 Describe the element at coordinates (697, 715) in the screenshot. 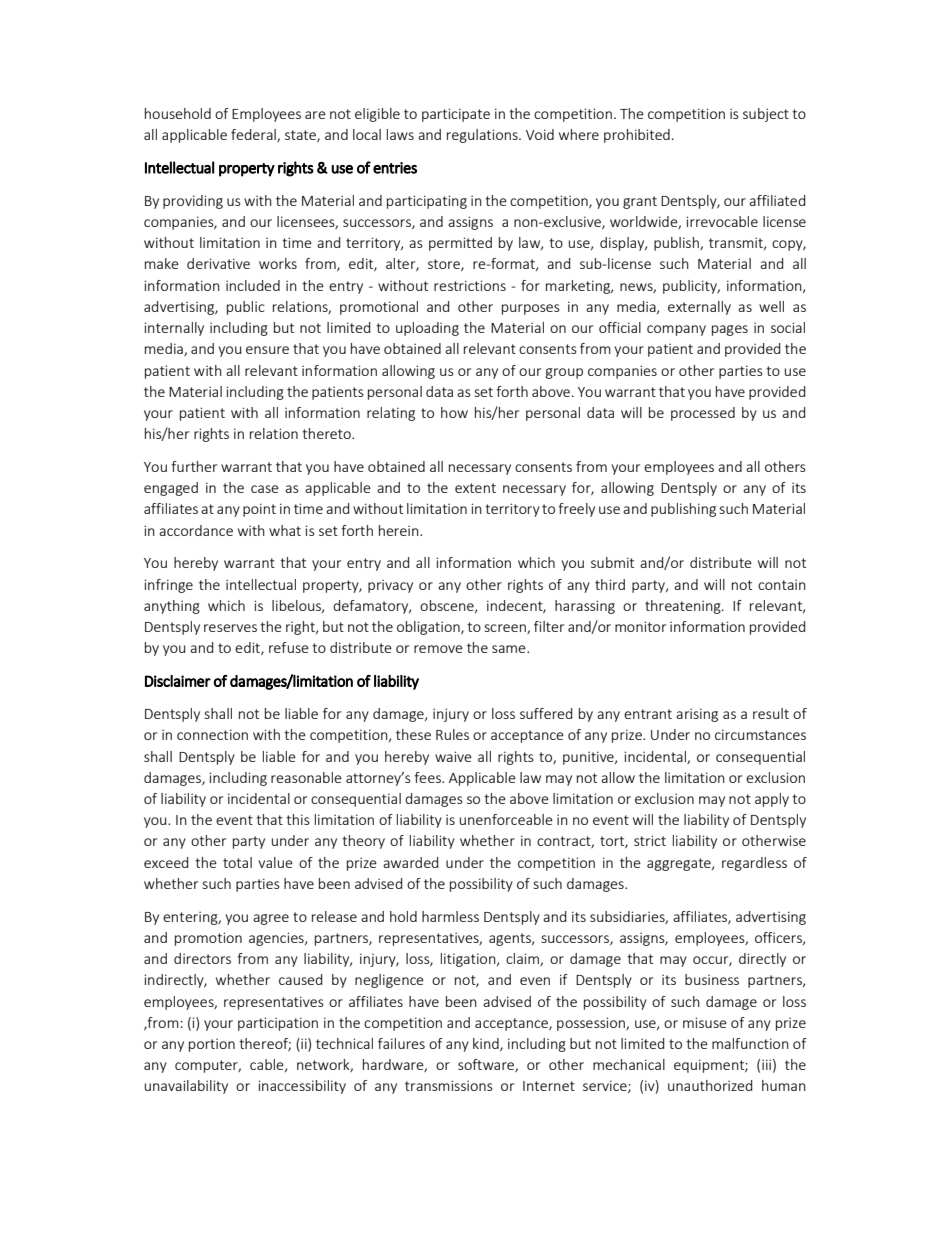

I see `arising` at that location.
